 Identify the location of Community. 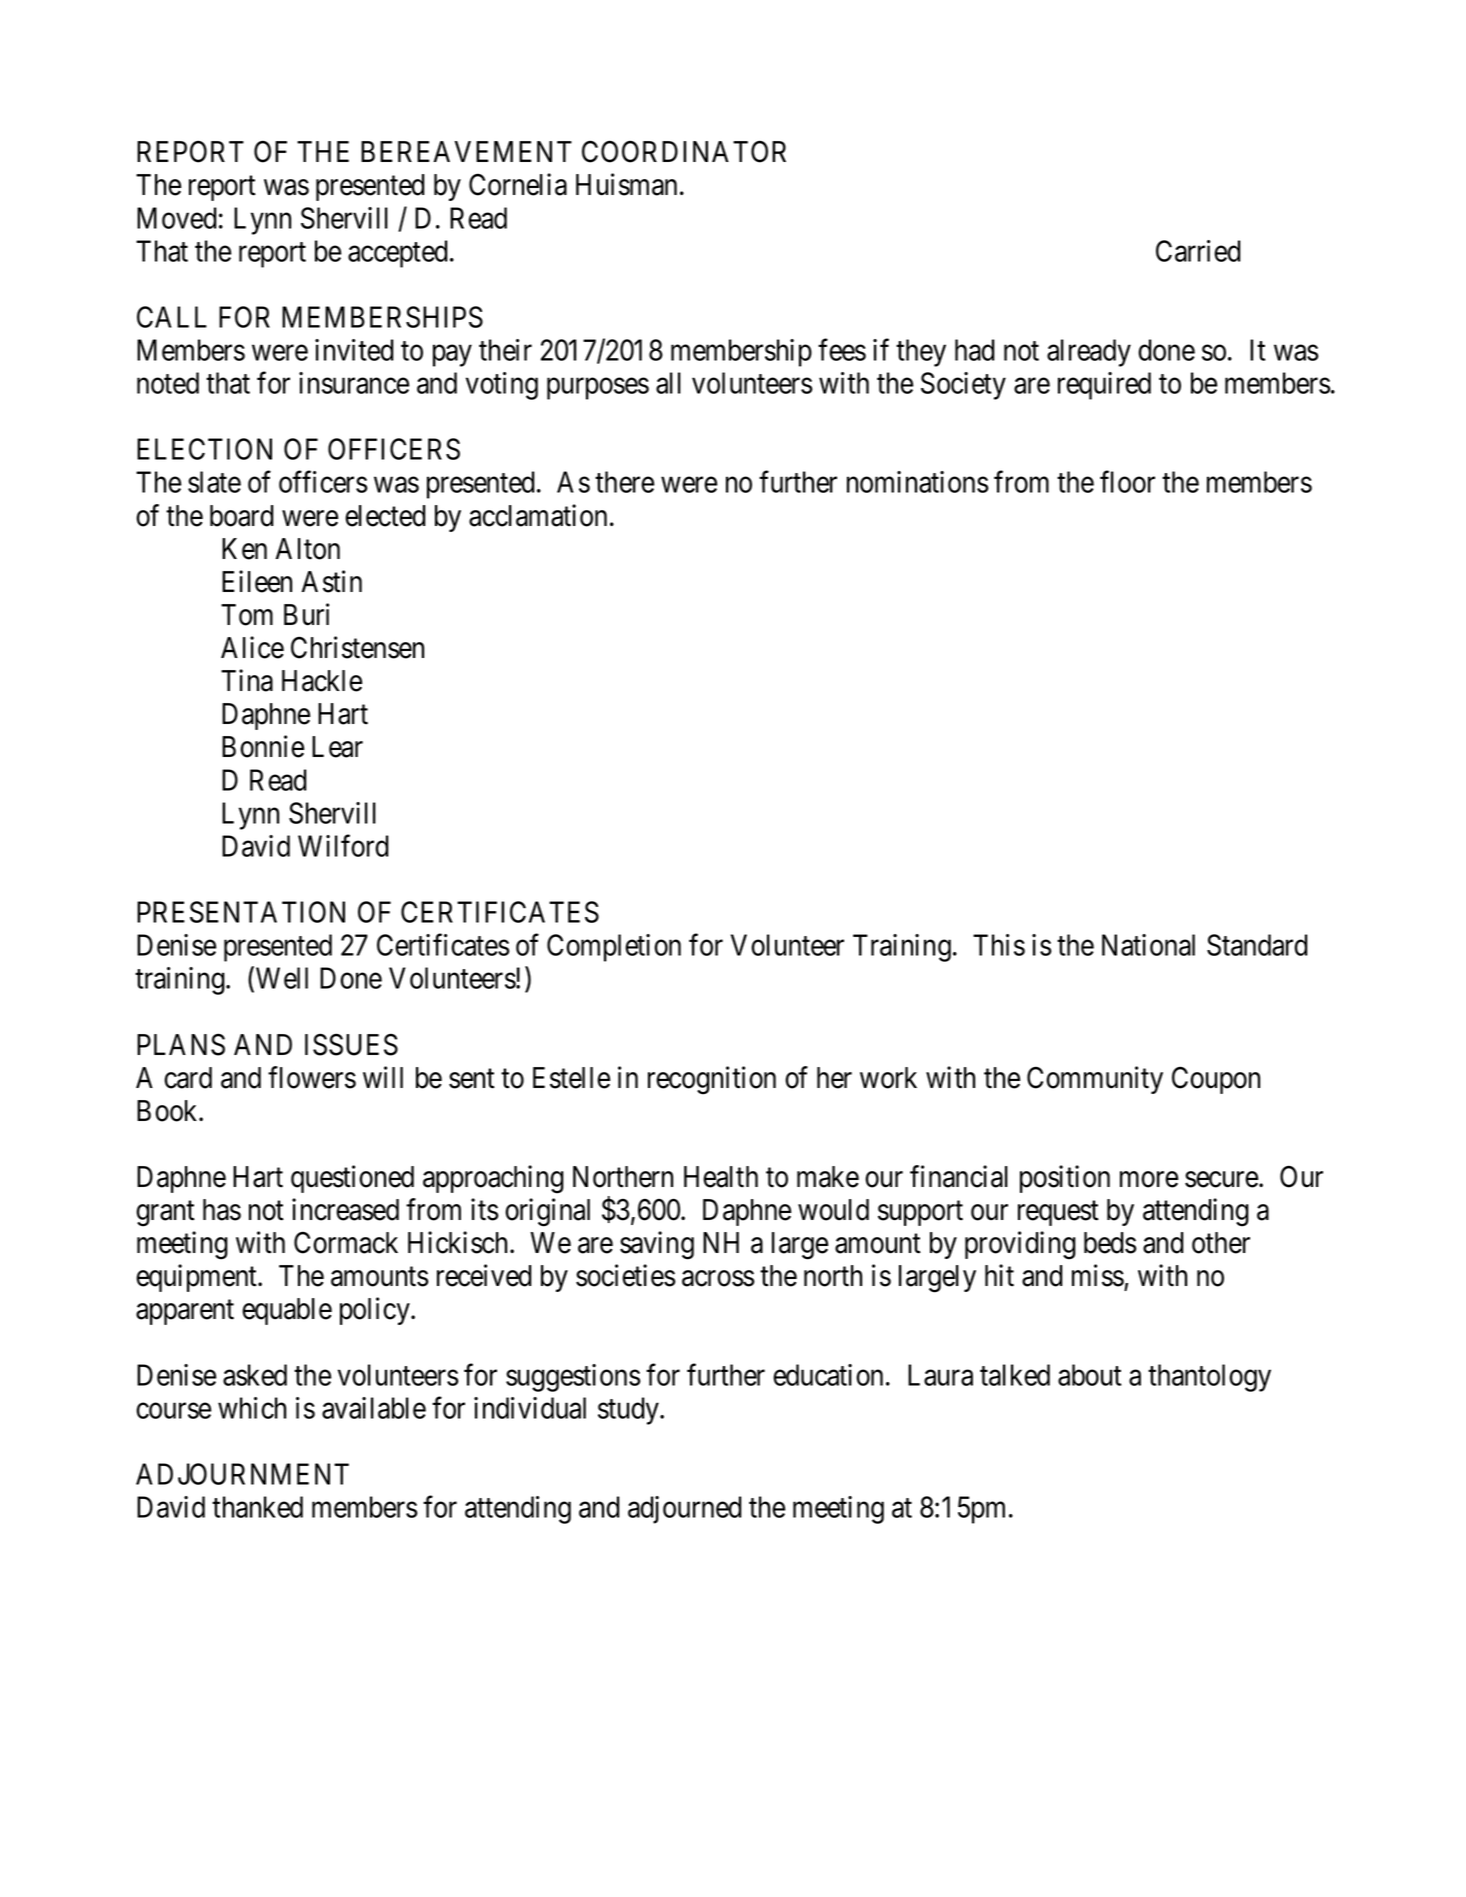
(1095, 1080).
